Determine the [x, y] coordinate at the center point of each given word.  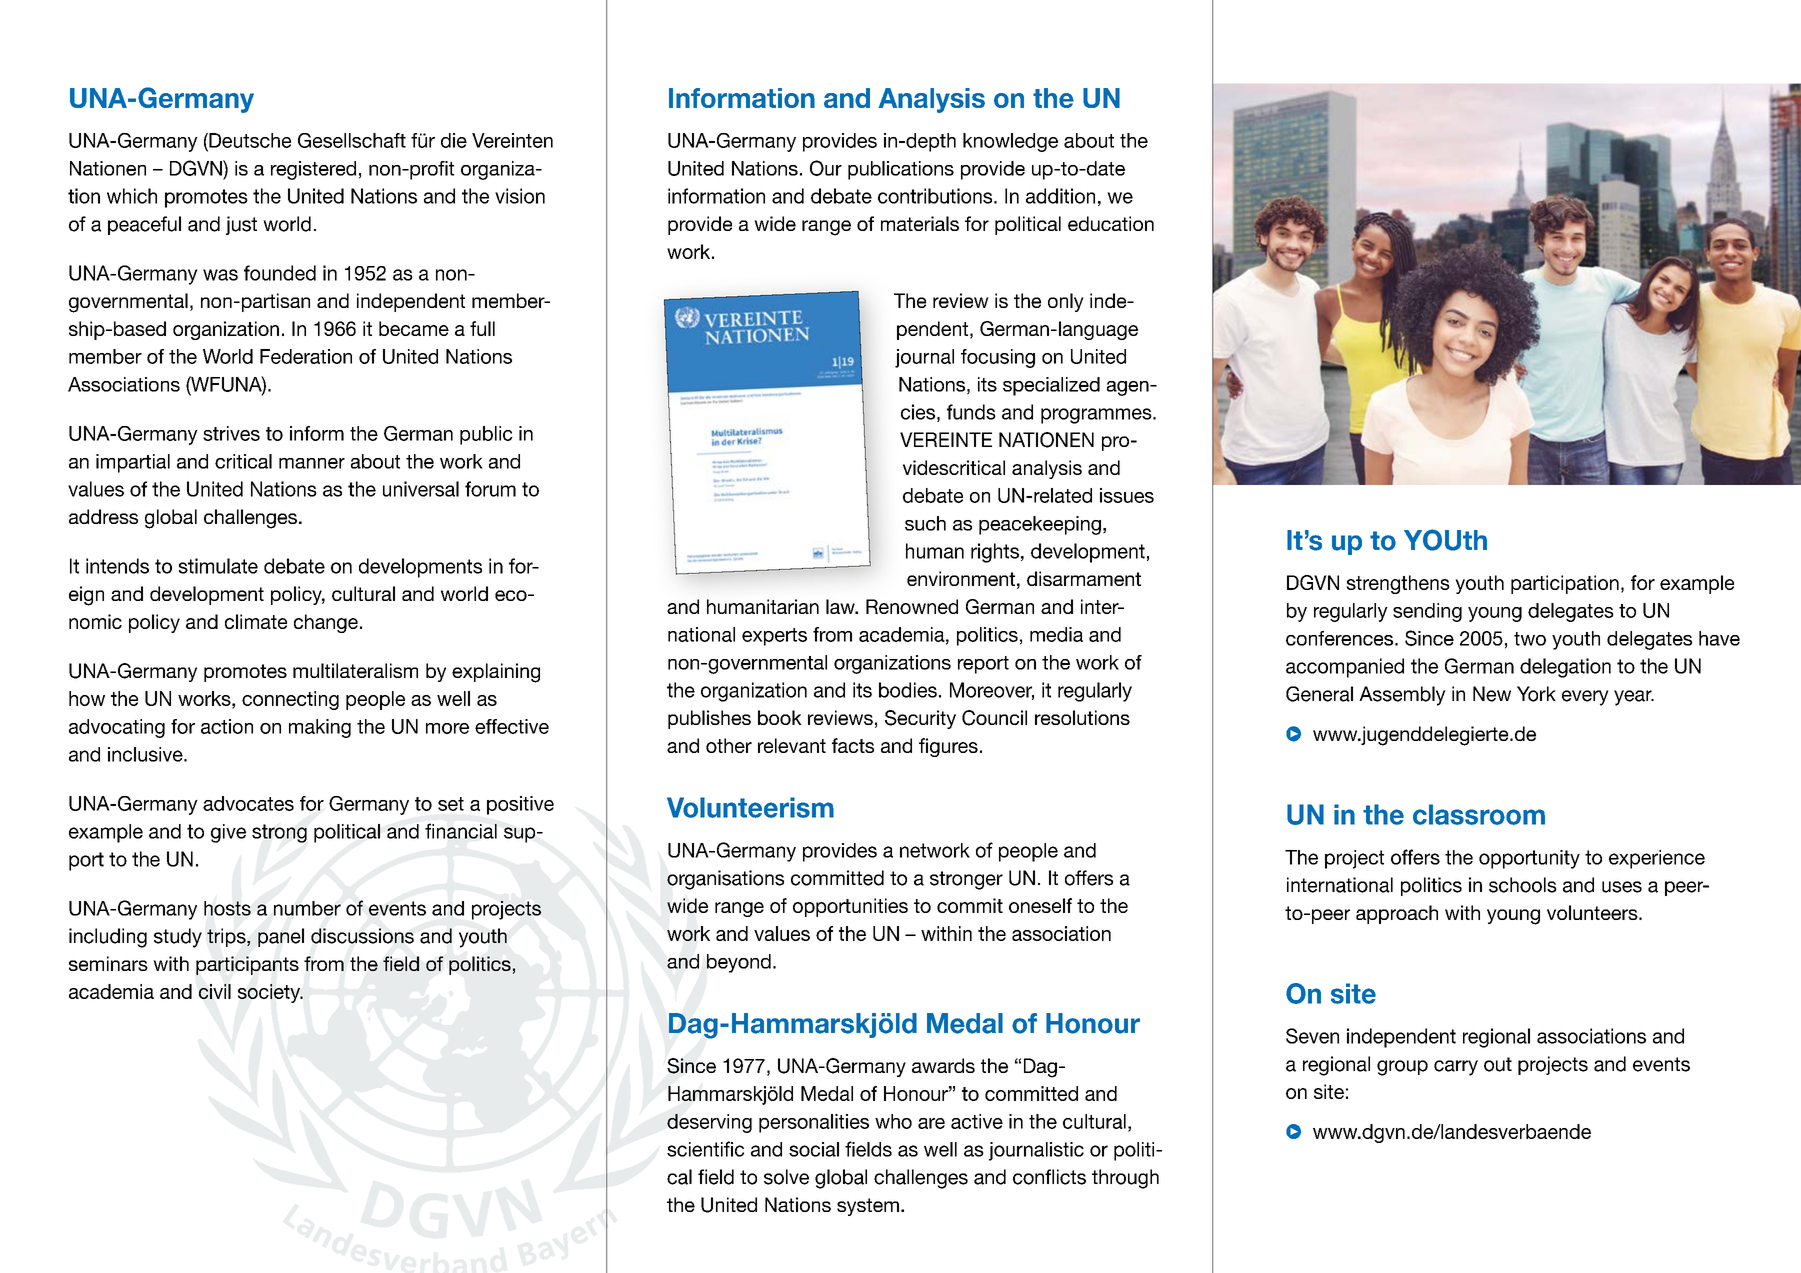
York [1536, 694]
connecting [290, 700]
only [1066, 302]
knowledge [1010, 142]
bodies [908, 690]
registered [313, 170]
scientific [705, 1149]
